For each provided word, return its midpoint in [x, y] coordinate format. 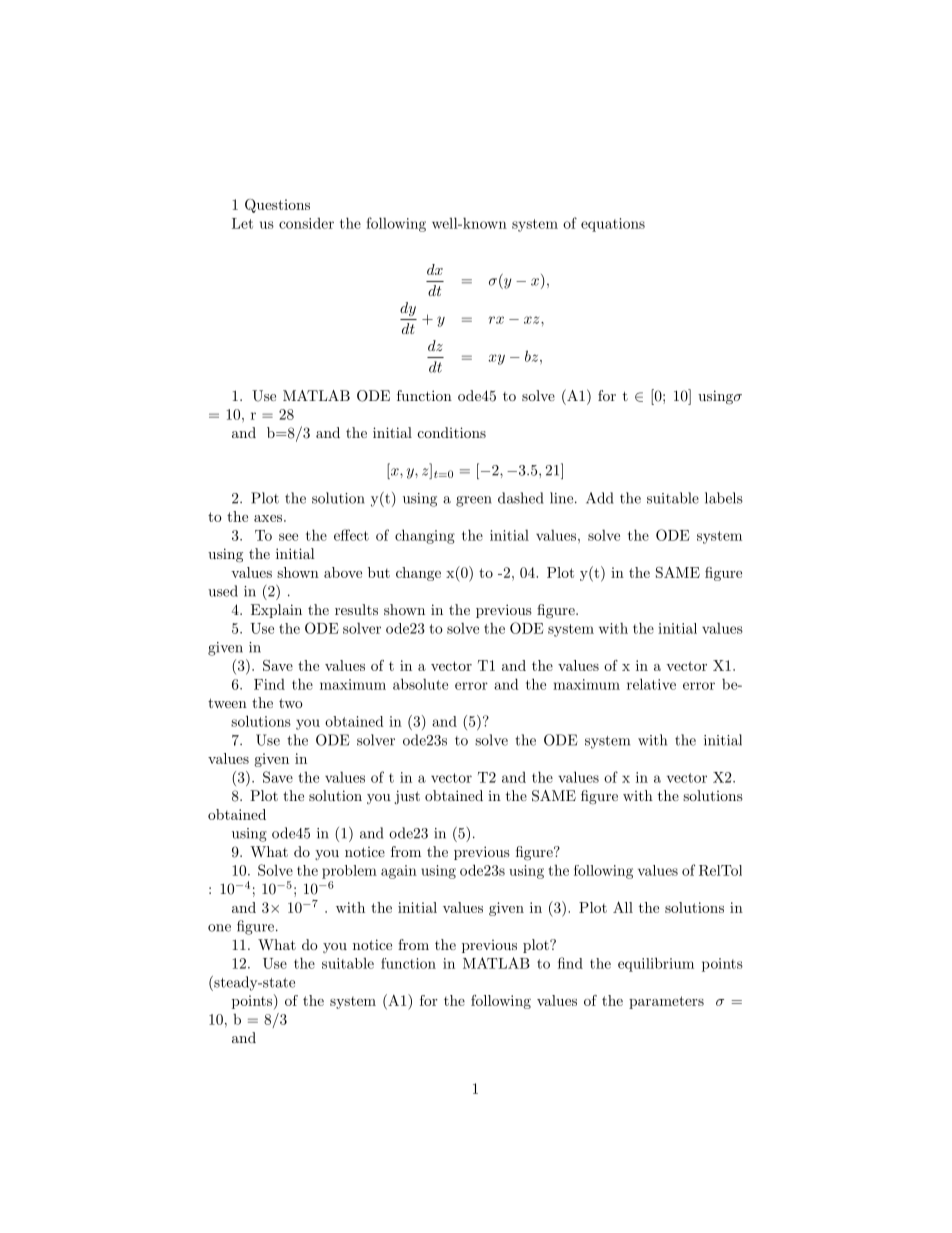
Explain [276, 611]
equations [613, 225]
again [399, 872]
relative [651, 684]
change [418, 574]
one [219, 928]
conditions [452, 432]
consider [306, 223]
